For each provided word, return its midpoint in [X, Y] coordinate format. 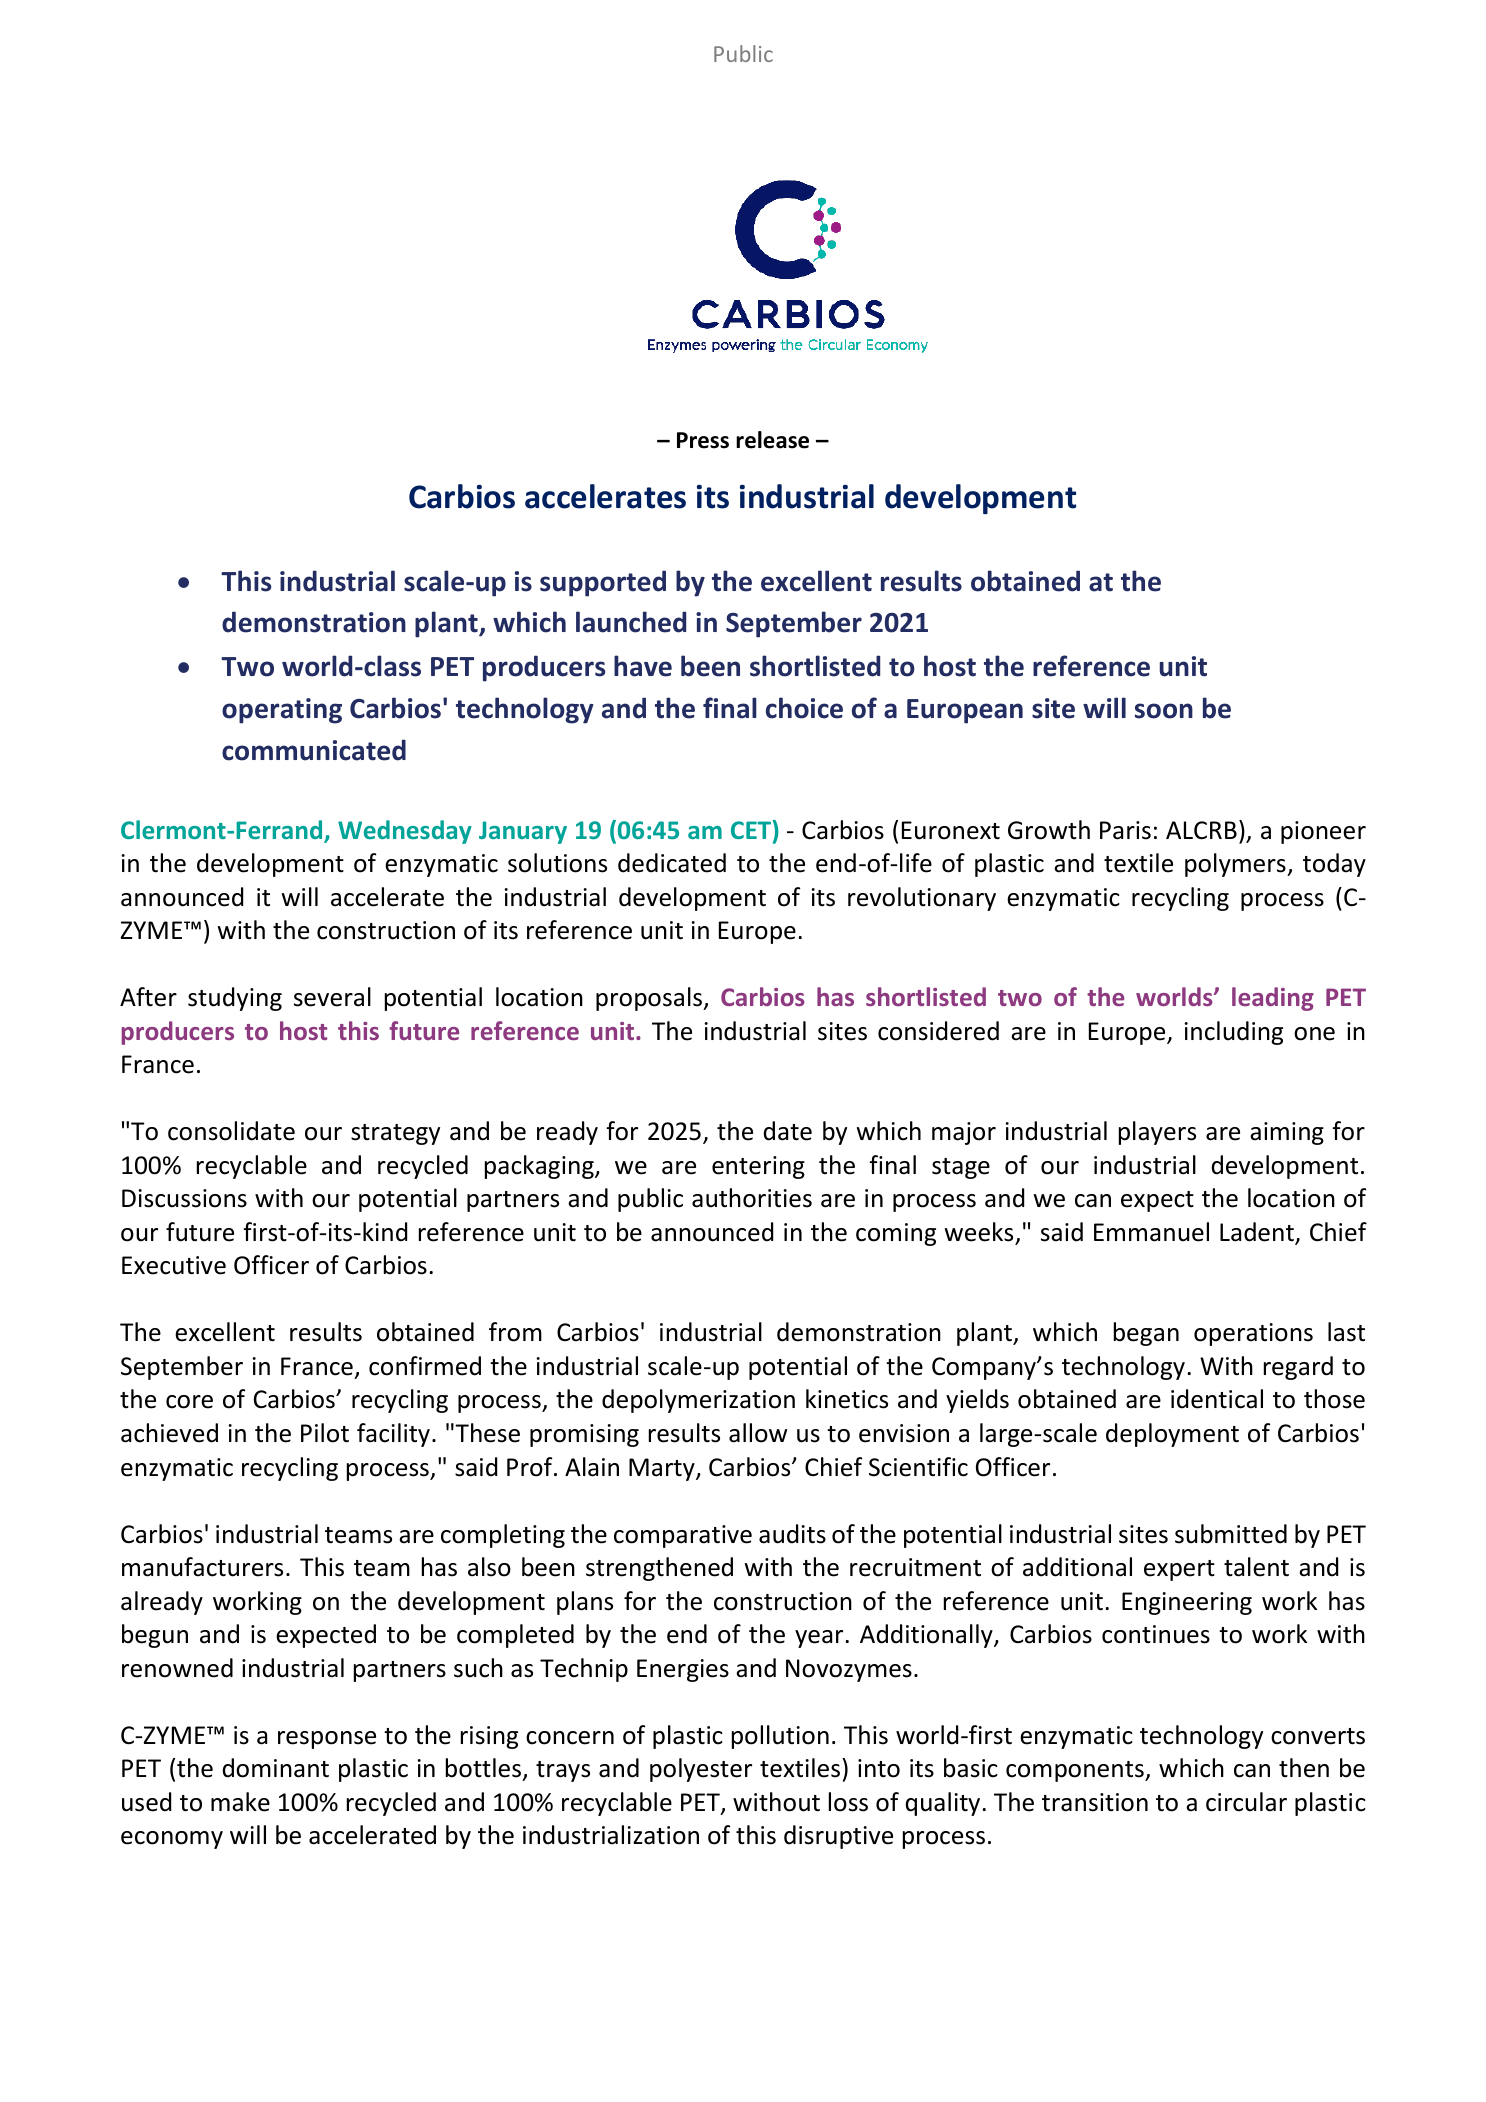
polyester [701, 1770]
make [240, 1802]
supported [603, 583]
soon [1164, 711]
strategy [395, 1134]
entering [758, 1167]
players [1157, 1133]
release [772, 440]
